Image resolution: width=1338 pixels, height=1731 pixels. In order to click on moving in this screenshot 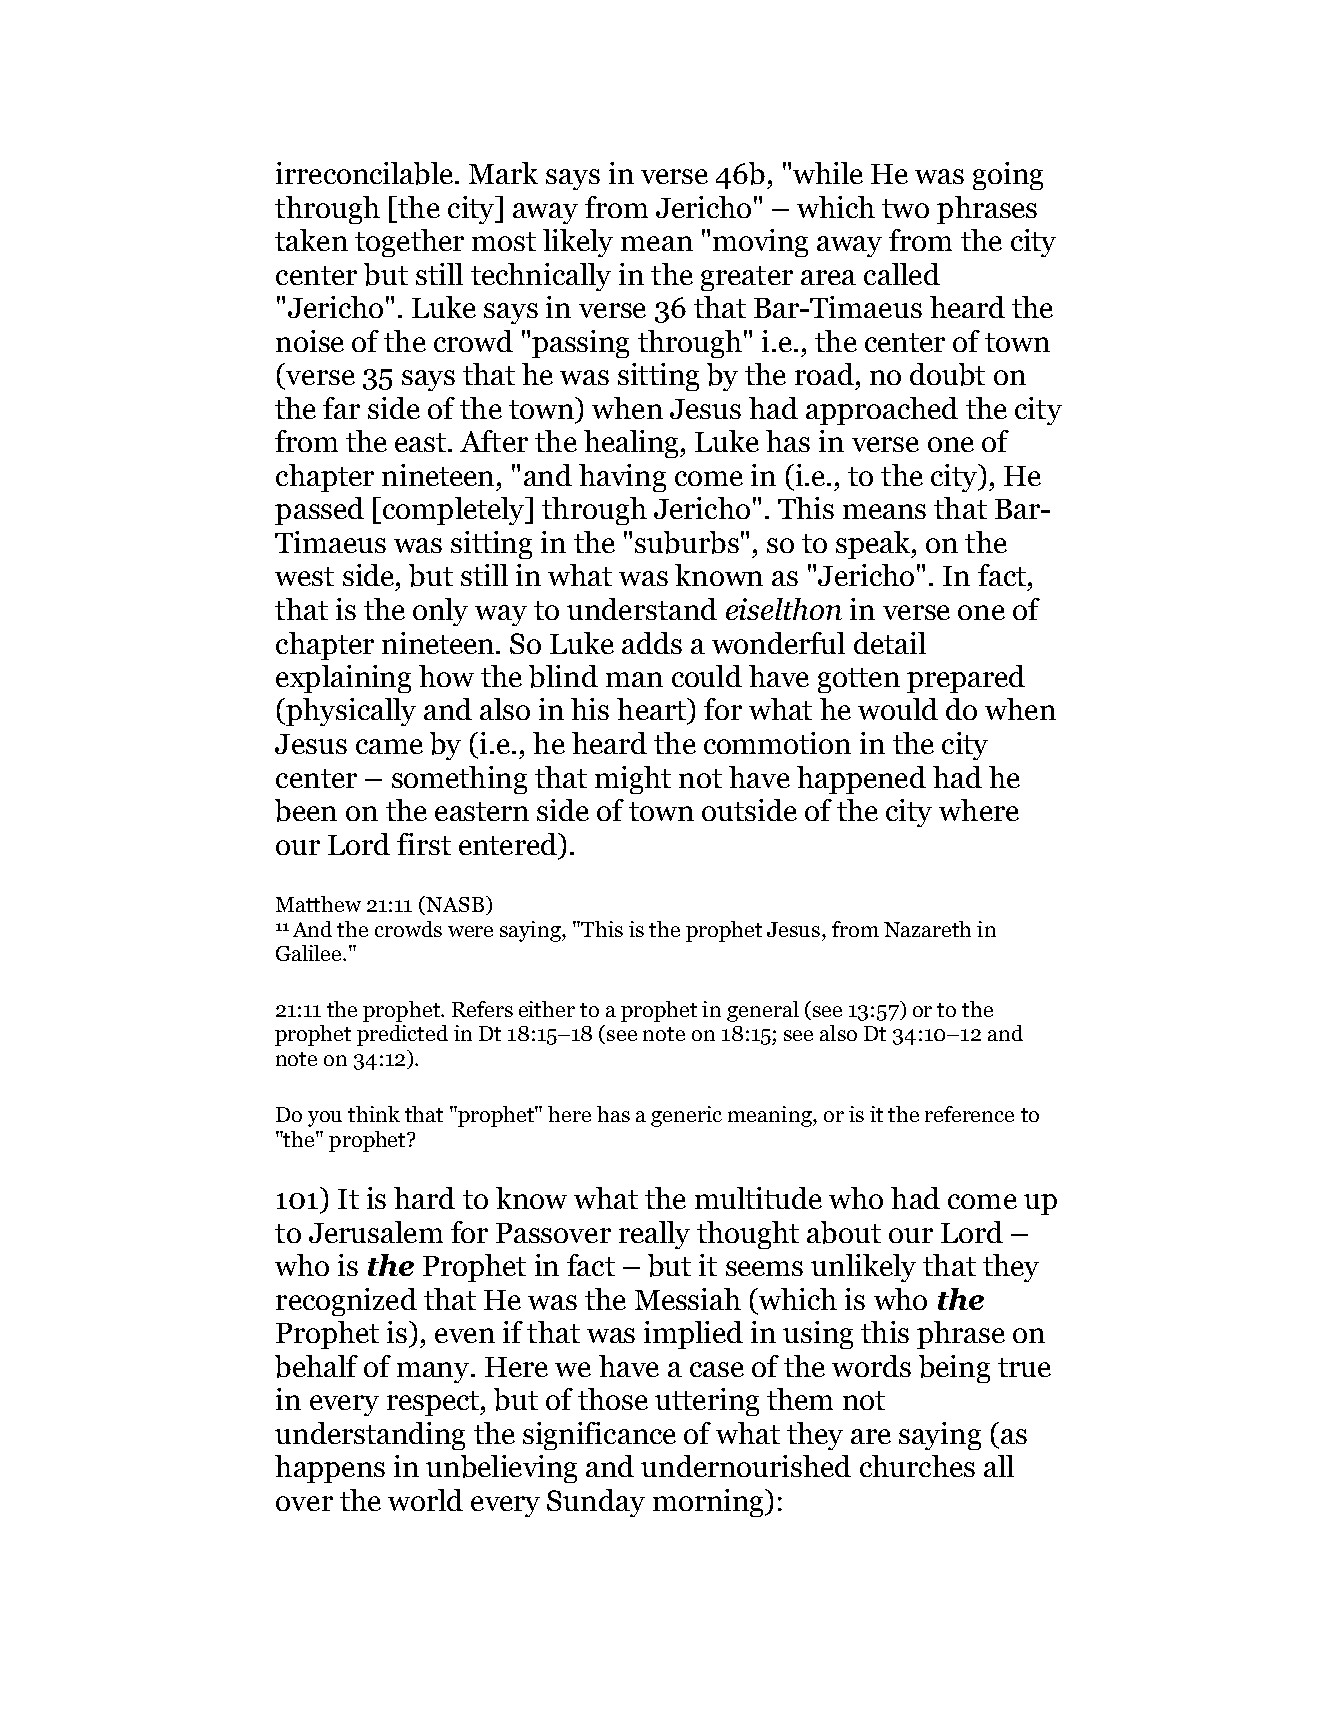, I will do `click(760, 243)`.
